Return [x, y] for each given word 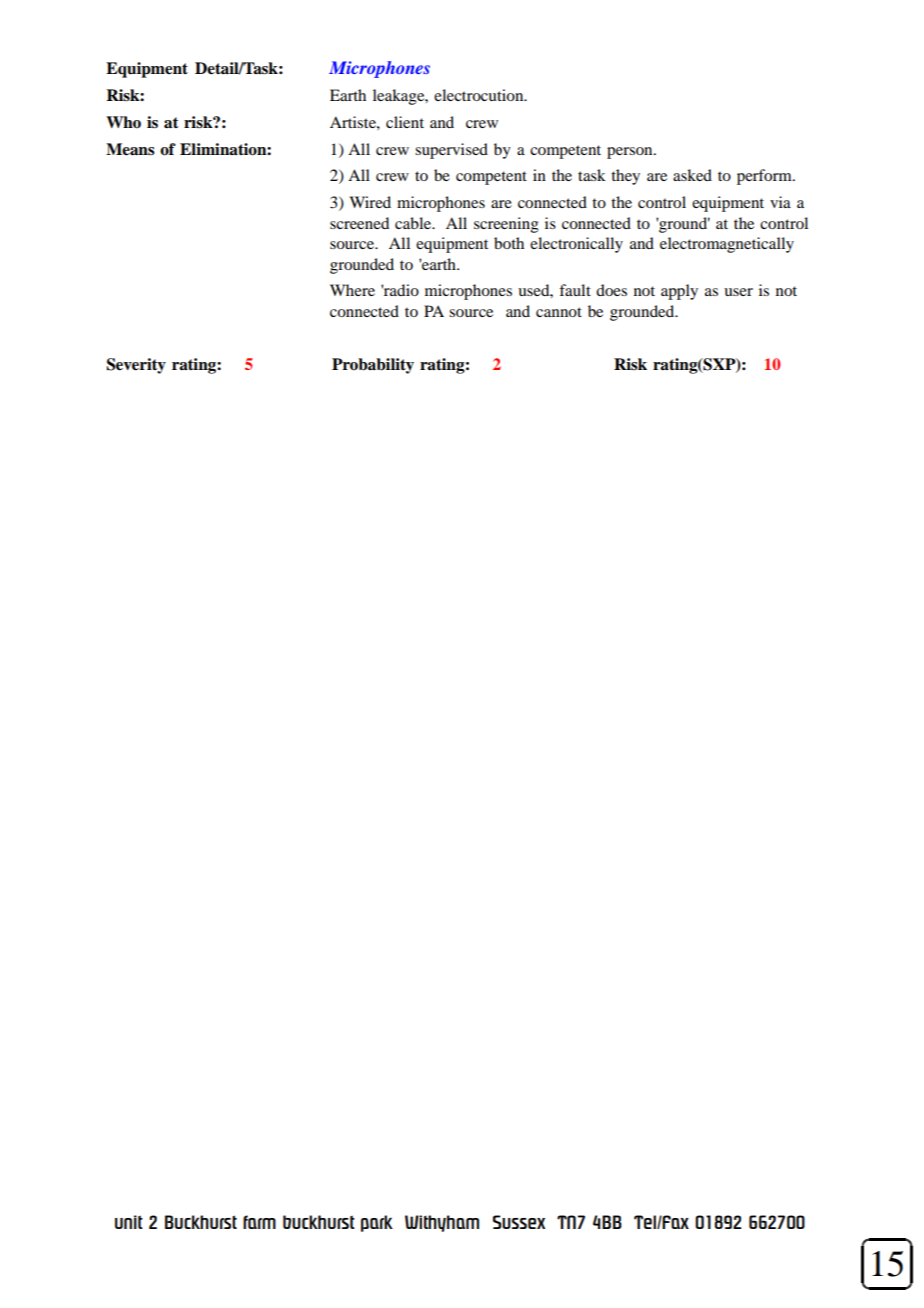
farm [259, 1222]
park [377, 1223]
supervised [451, 151]
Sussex [519, 1222]
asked [692, 175]
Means [130, 149]
